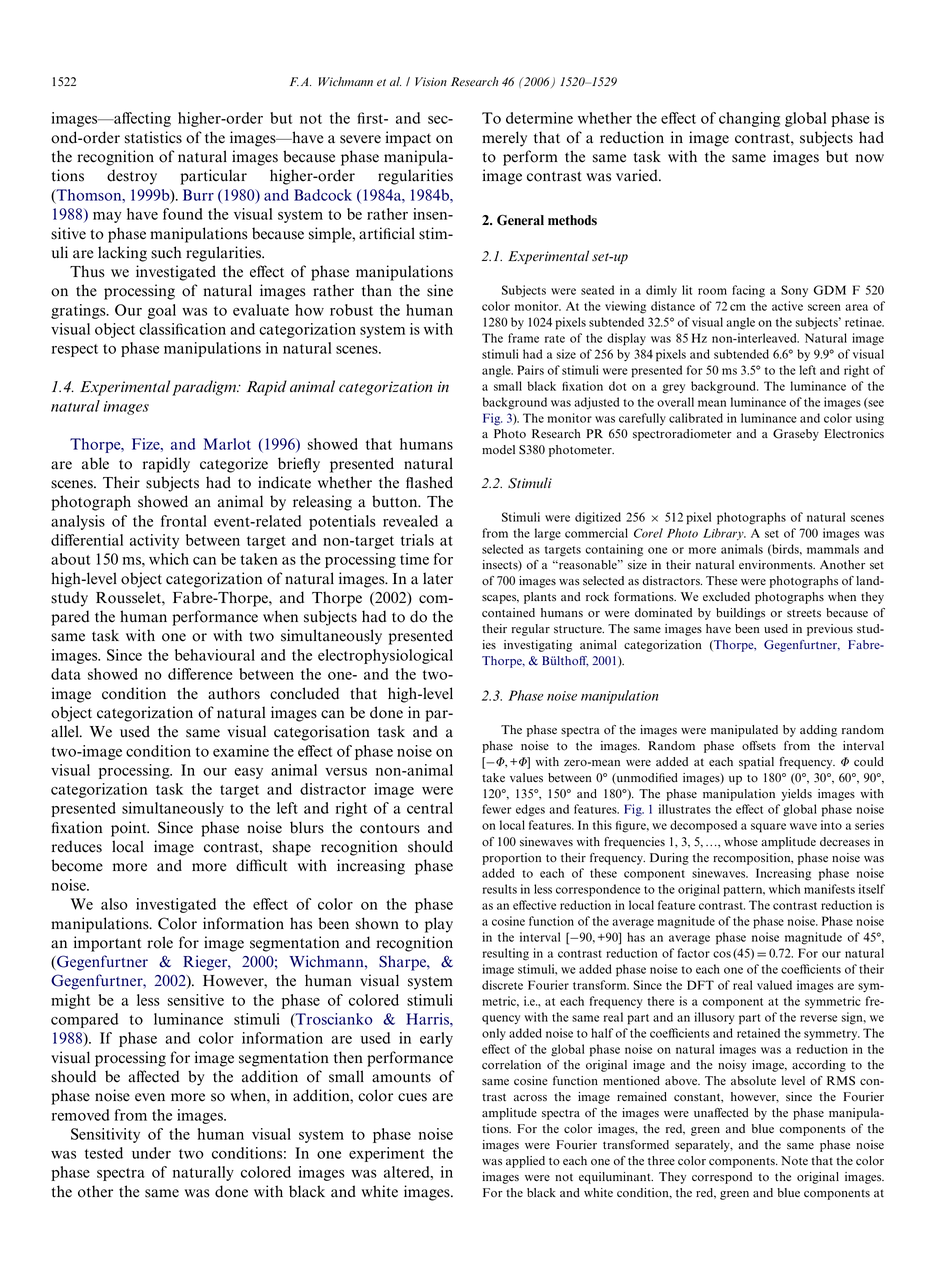 The image size is (952, 1271). I want to click on behavioural, so click(215, 655).
